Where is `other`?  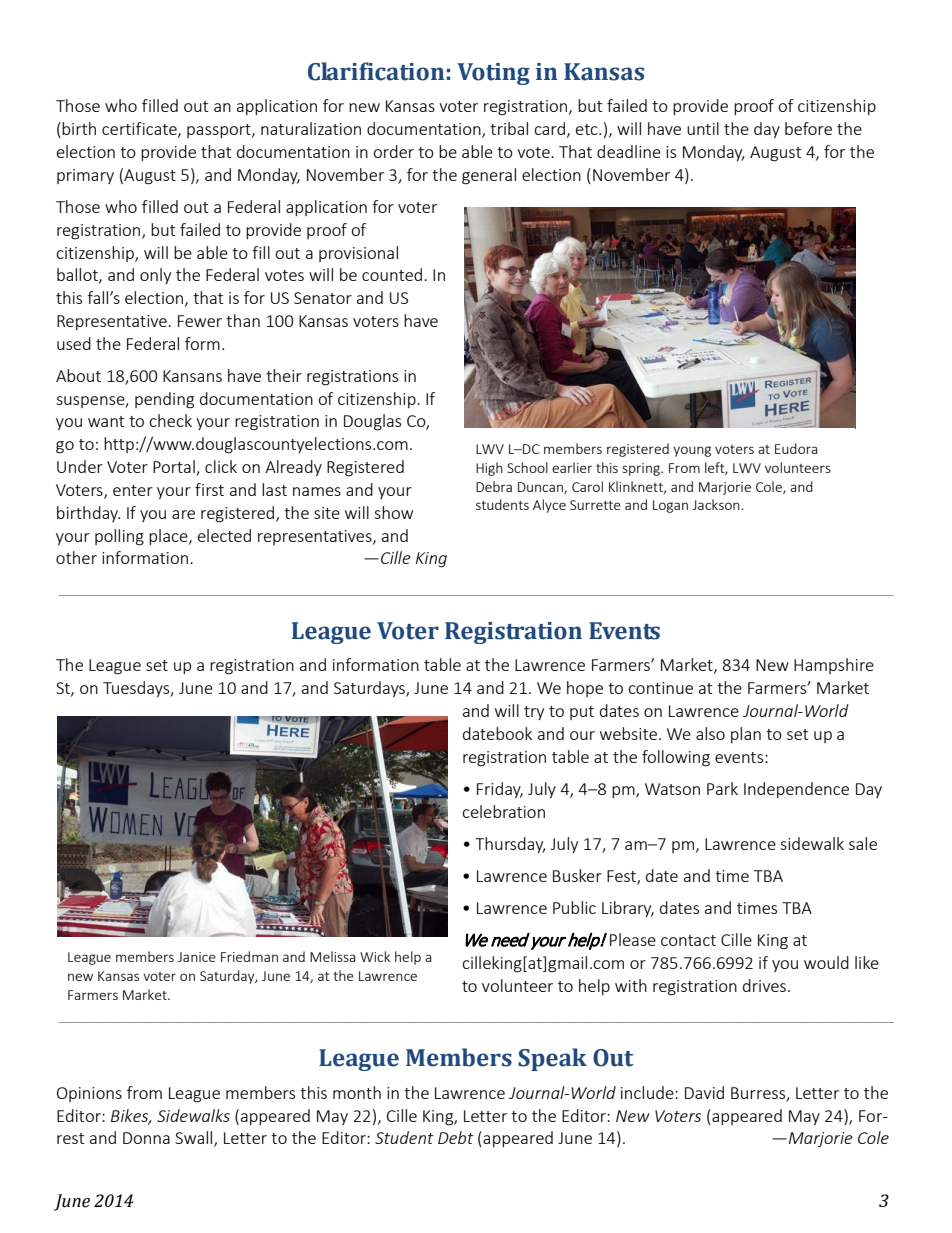
other is located at coordinates (76, 557).
